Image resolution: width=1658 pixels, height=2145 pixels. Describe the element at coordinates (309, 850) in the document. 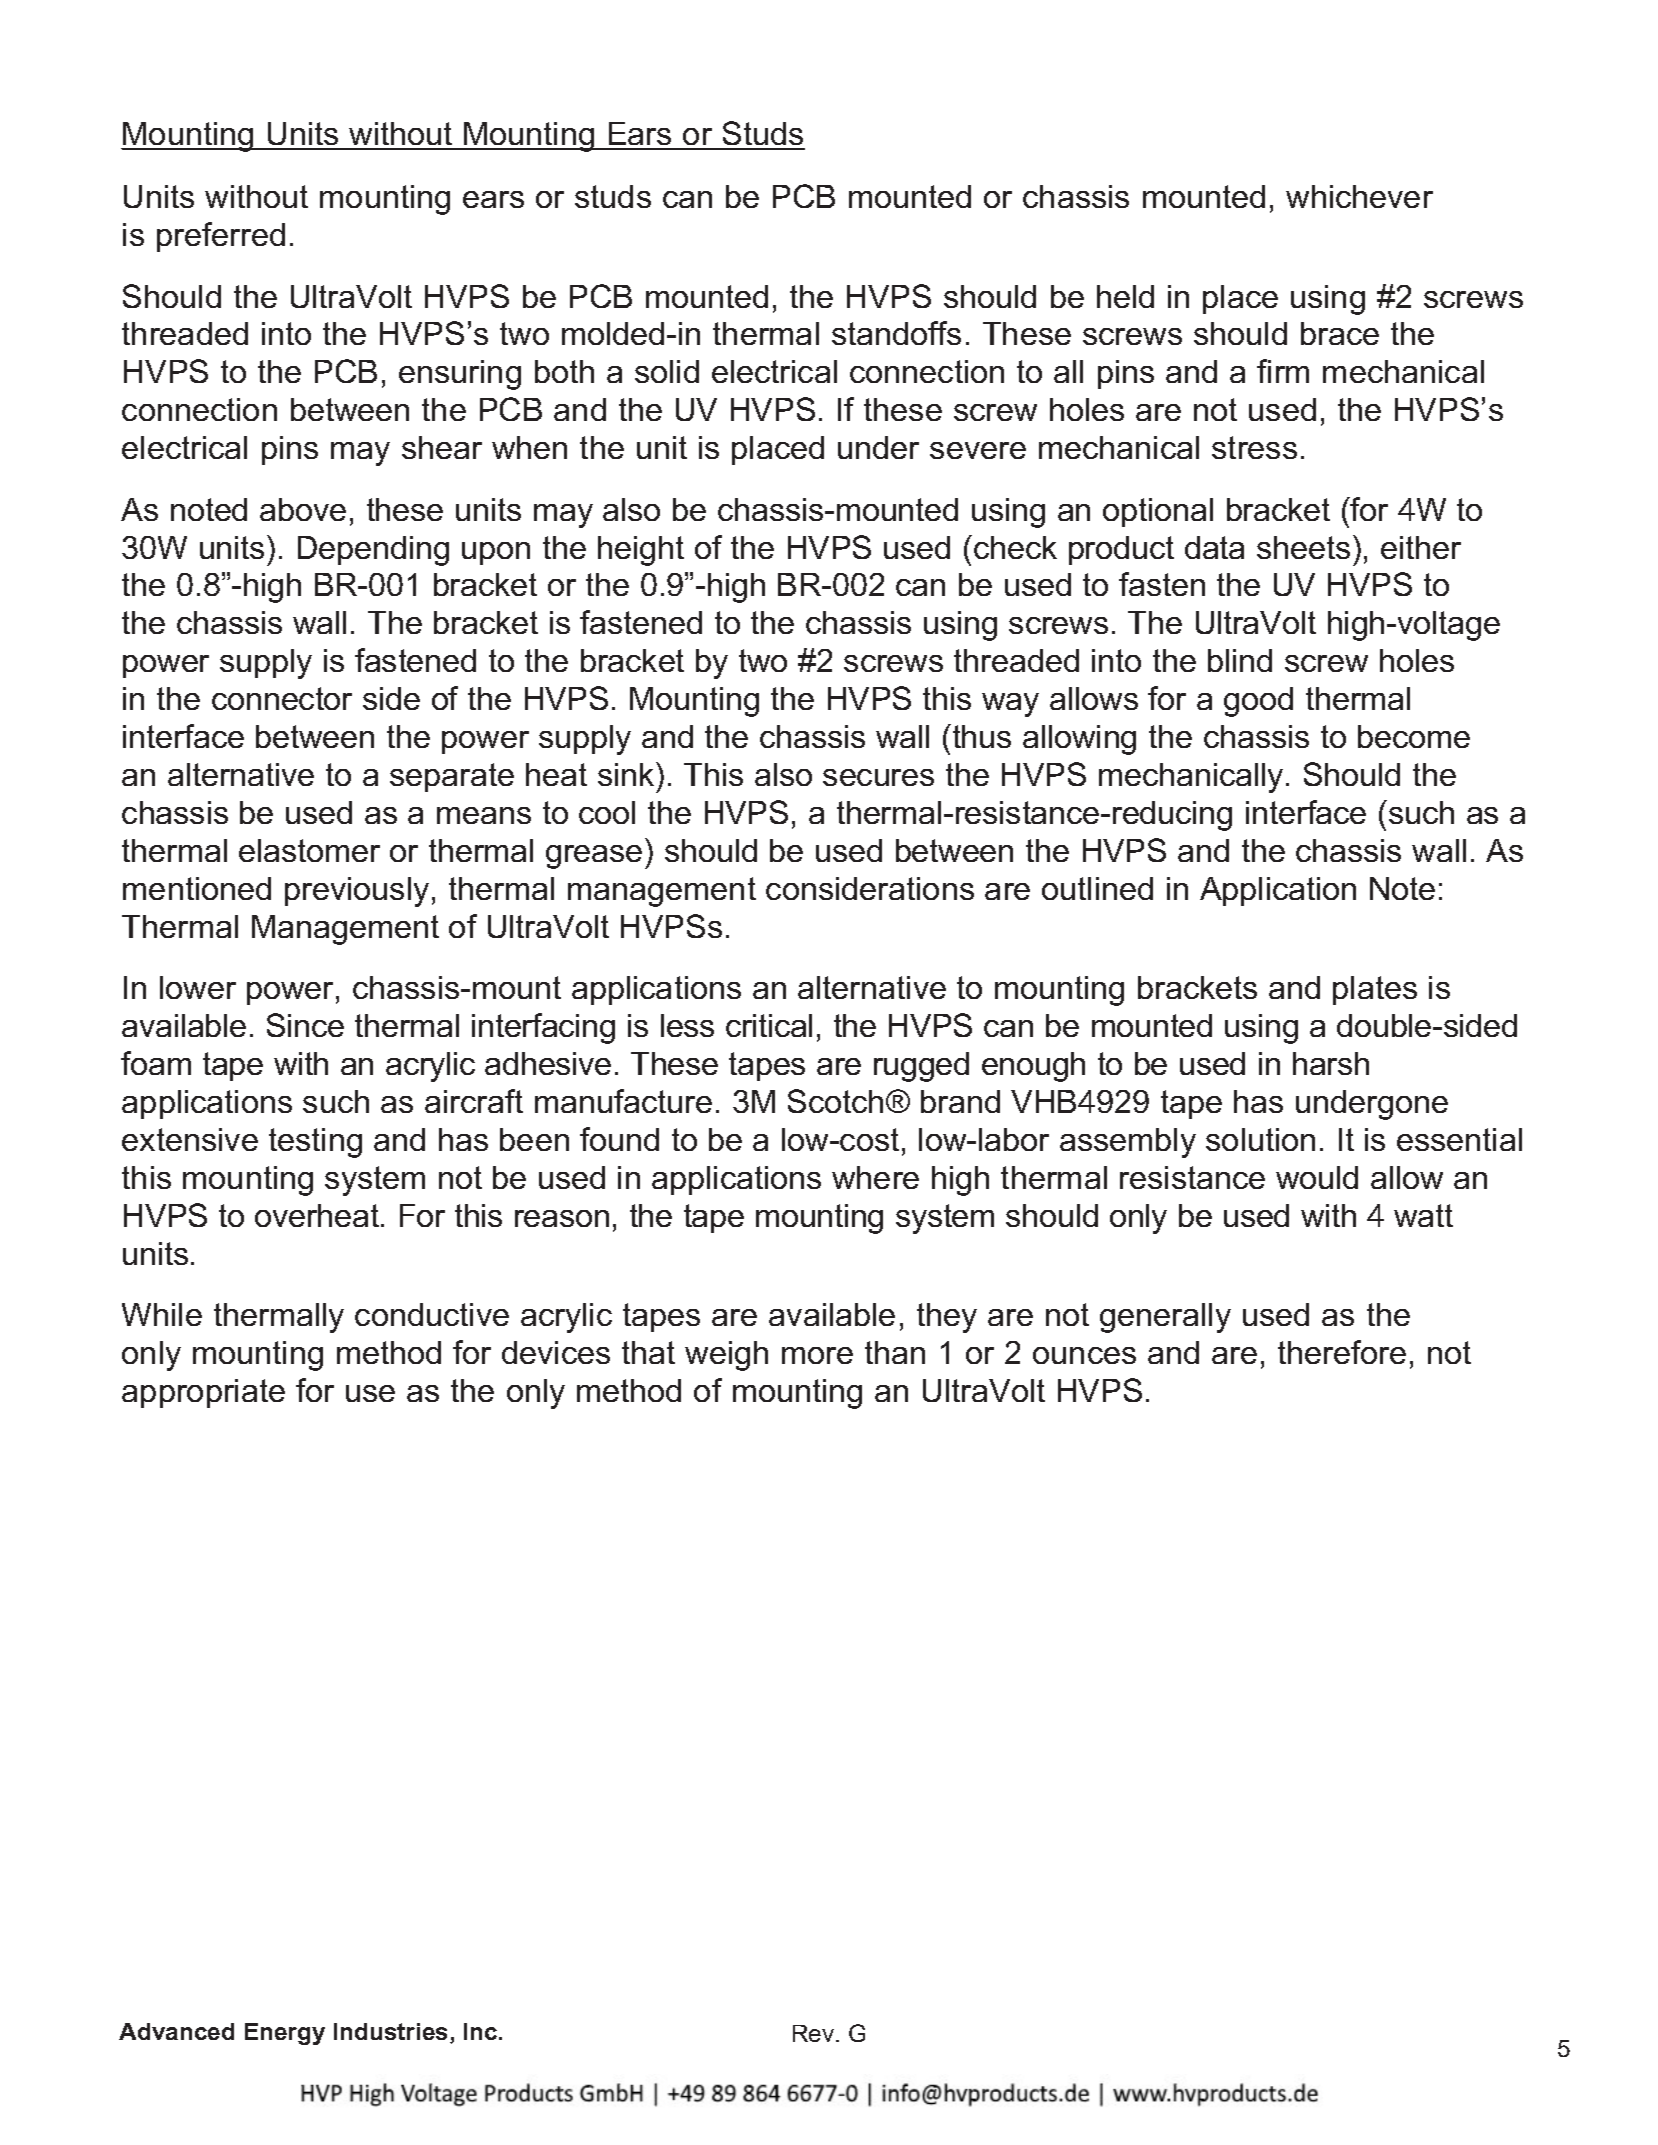

I see `elastomer` at that location.
